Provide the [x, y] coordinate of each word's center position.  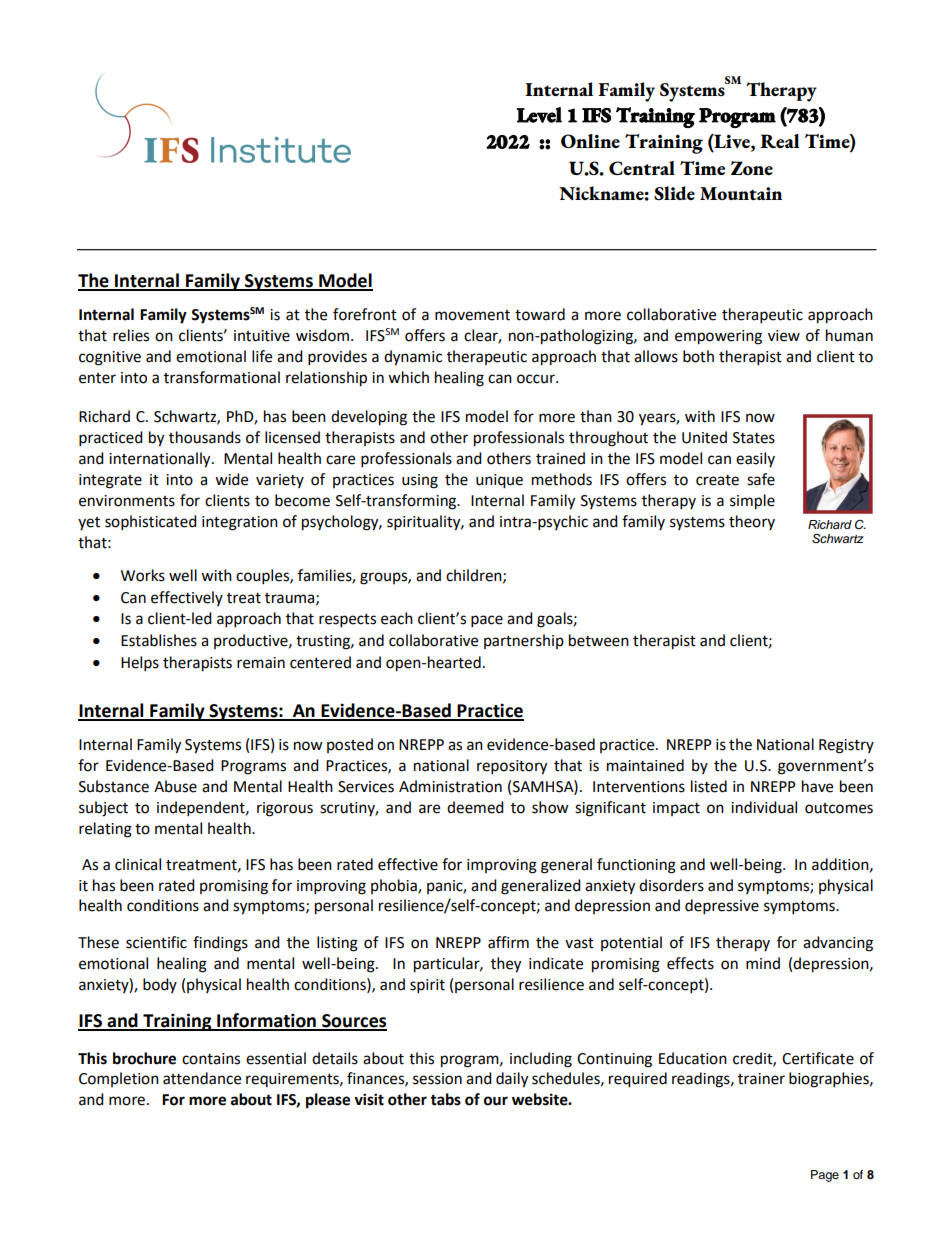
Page [825, 1176]
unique [499, 481]
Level [539, 115]
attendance [202, 1078]
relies [131, 335]
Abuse [175, 786]
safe [761, 479]
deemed [475, 807]
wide [231, 479]
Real [780, 141]
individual [764, 807]
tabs [445, 1099]
